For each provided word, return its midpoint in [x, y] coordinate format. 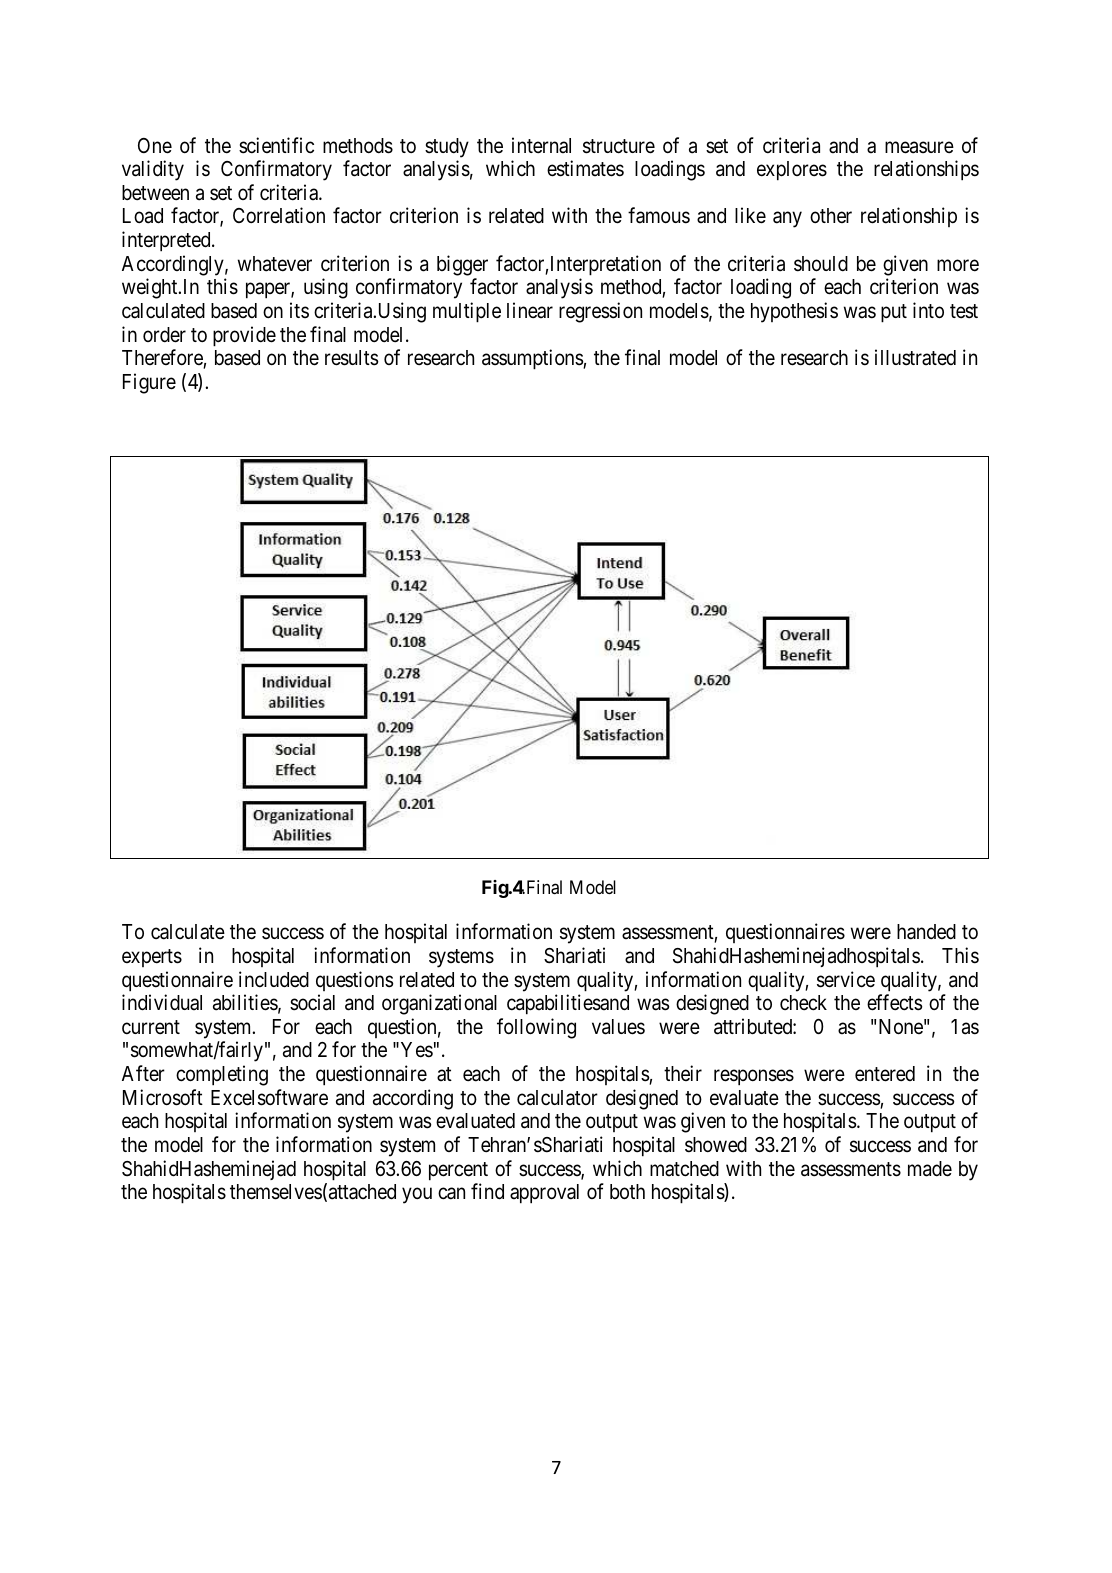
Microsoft [163, 1097]
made [930, 1169]
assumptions [533, 359]
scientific [276, 145]
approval [544, 1194]
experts [152, 958]
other [831, 215]
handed [926, 932]
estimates [585, 168]
